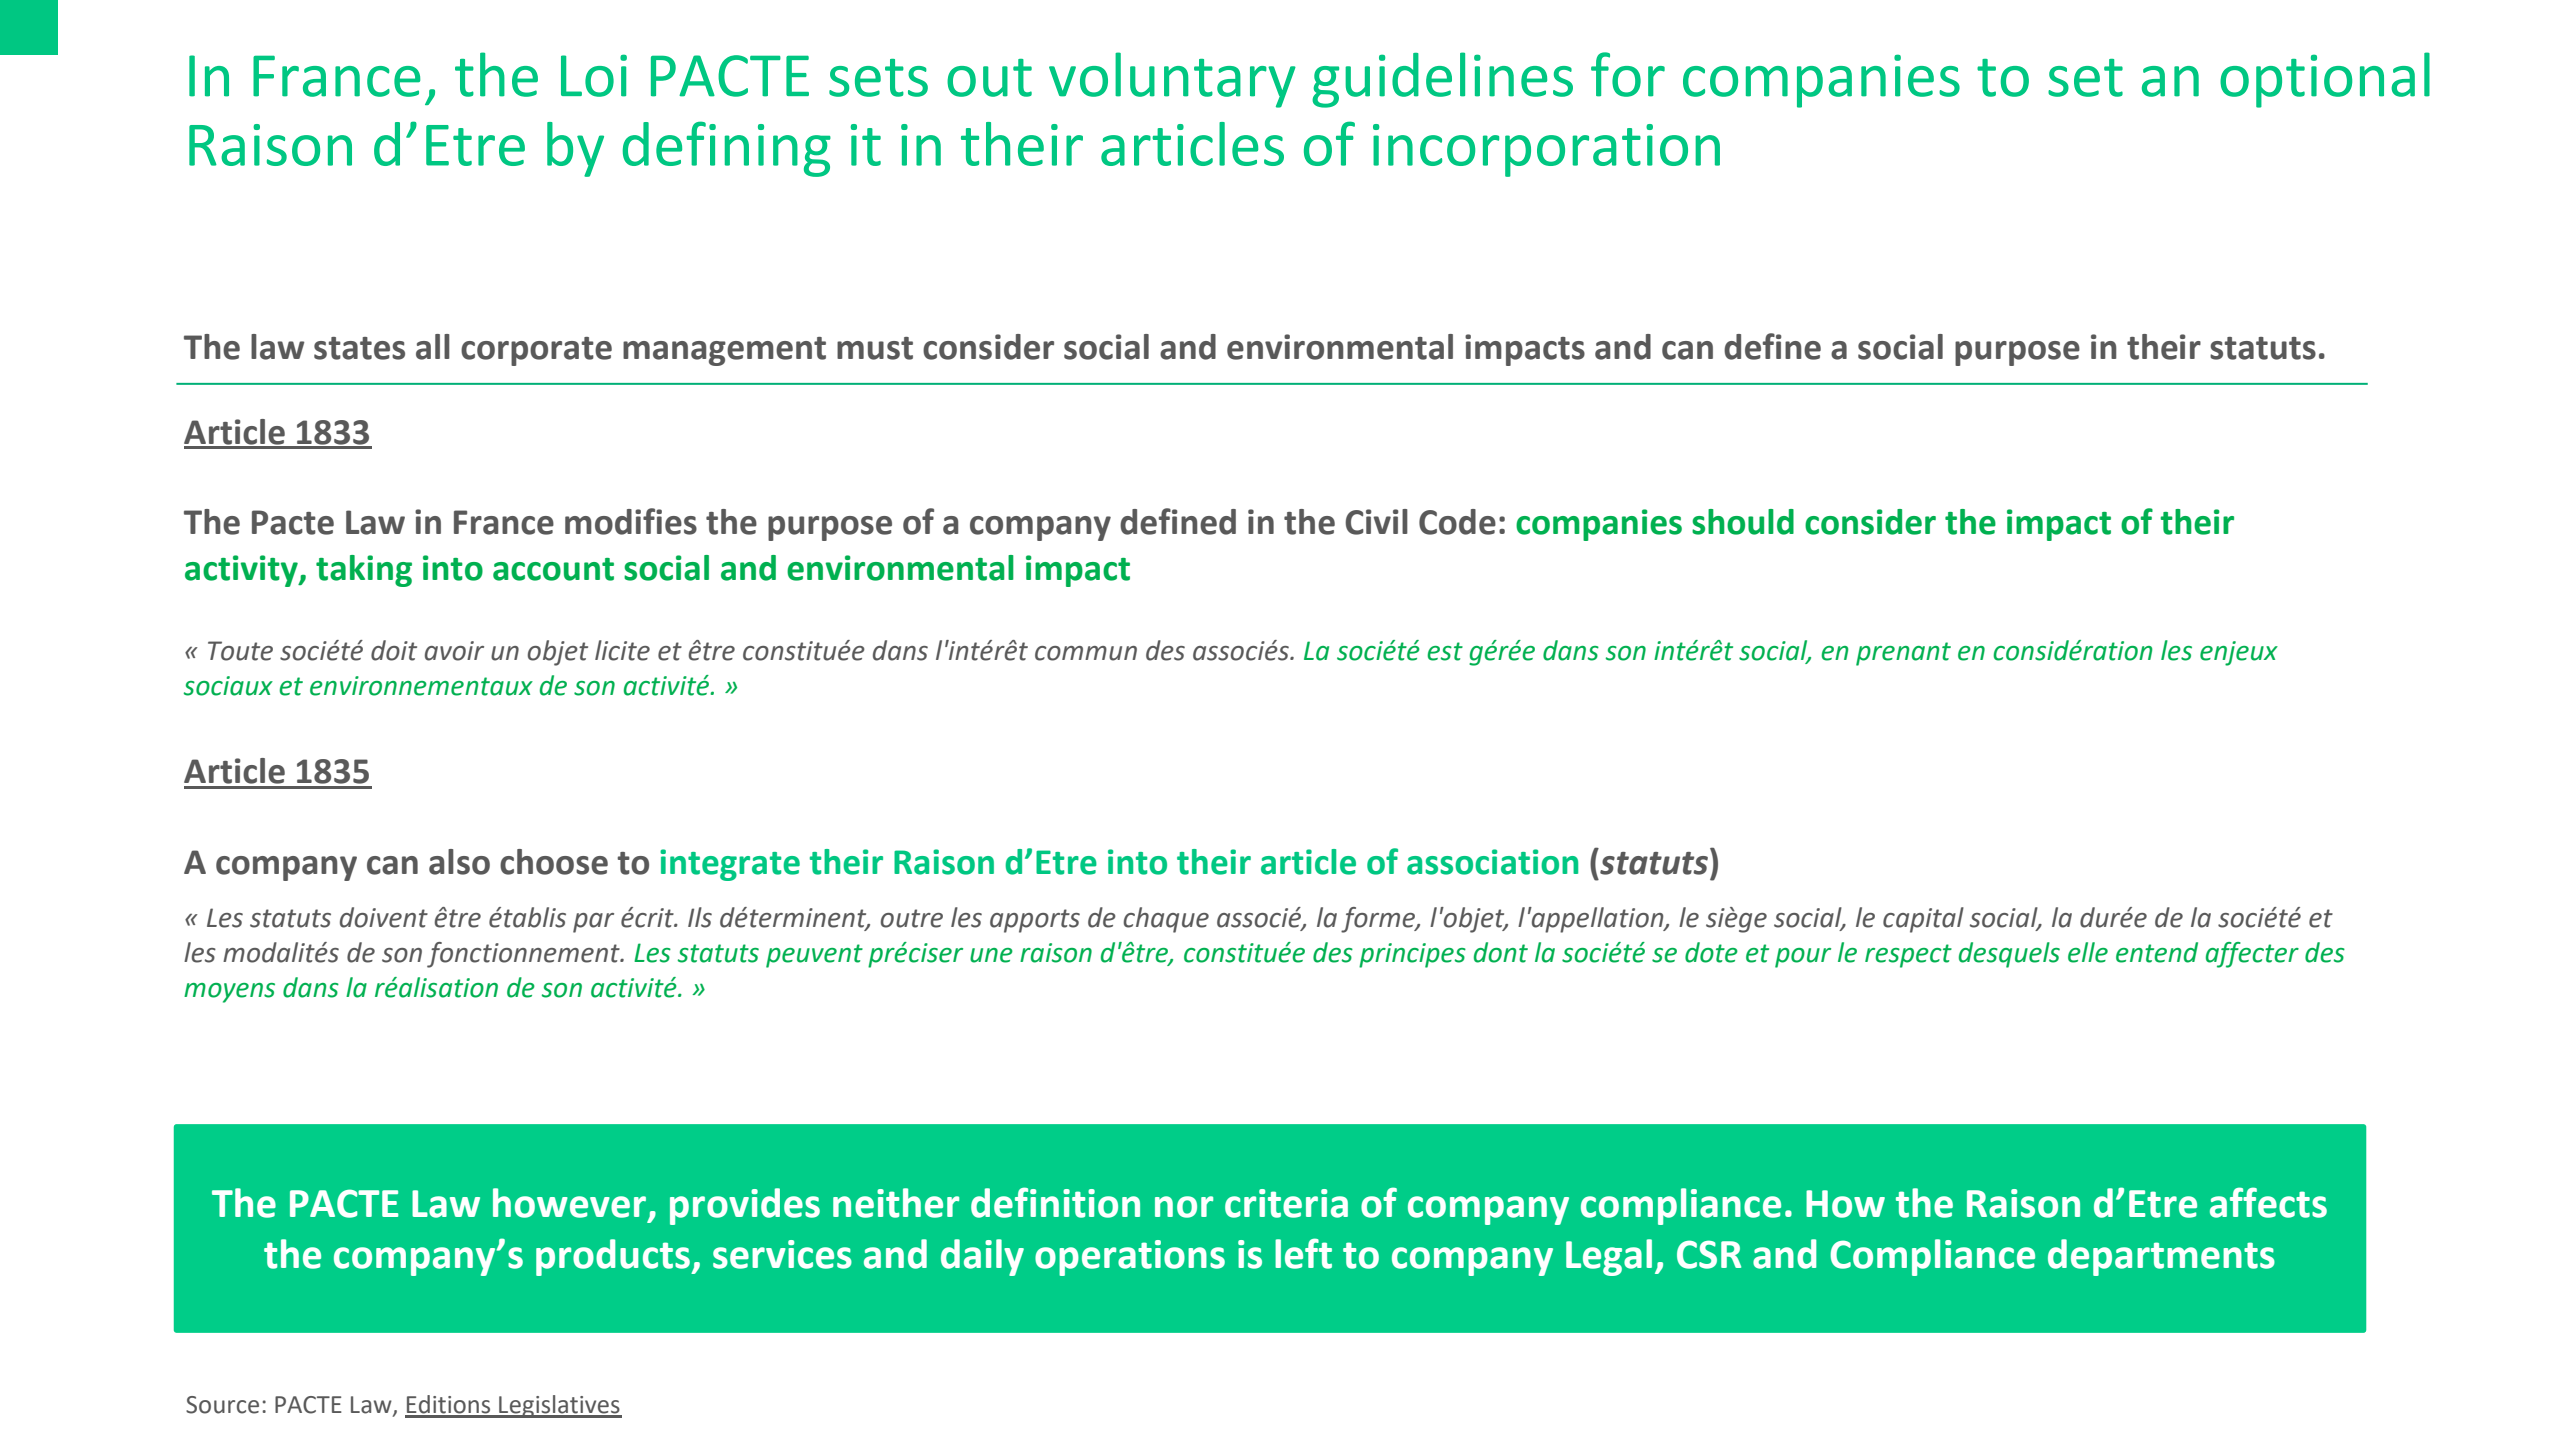 This document has width=2566, height=1443. What do you see at coordinates (222, 1405) in the document?
I see `Source` at bounding box center [222, 1405].
